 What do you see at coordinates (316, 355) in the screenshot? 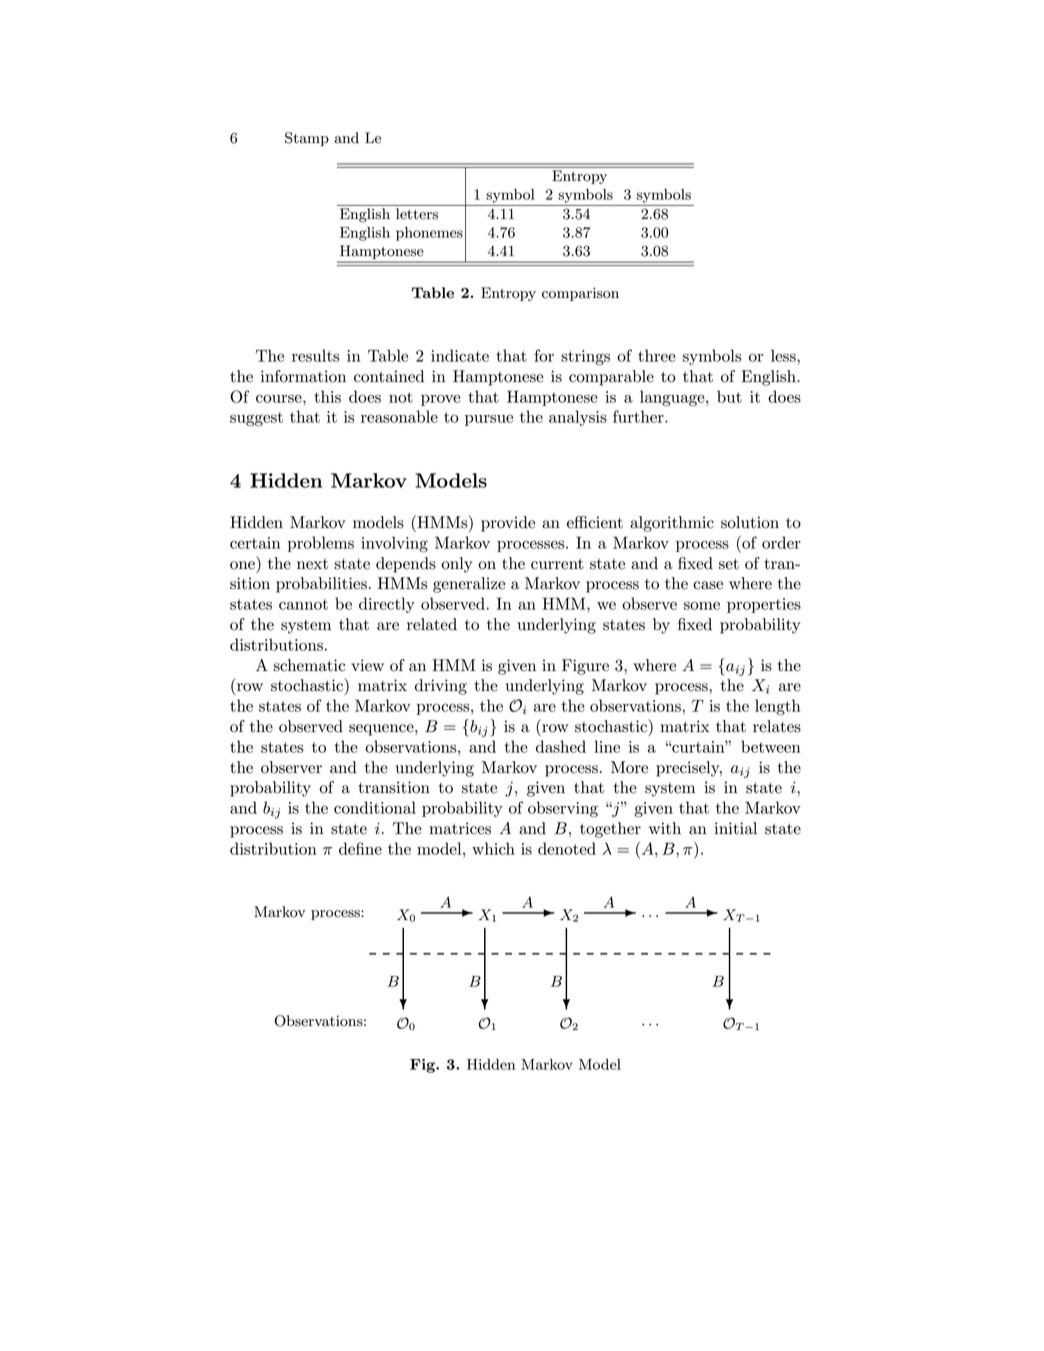
I see `results` at bounding box center [316, 355].
